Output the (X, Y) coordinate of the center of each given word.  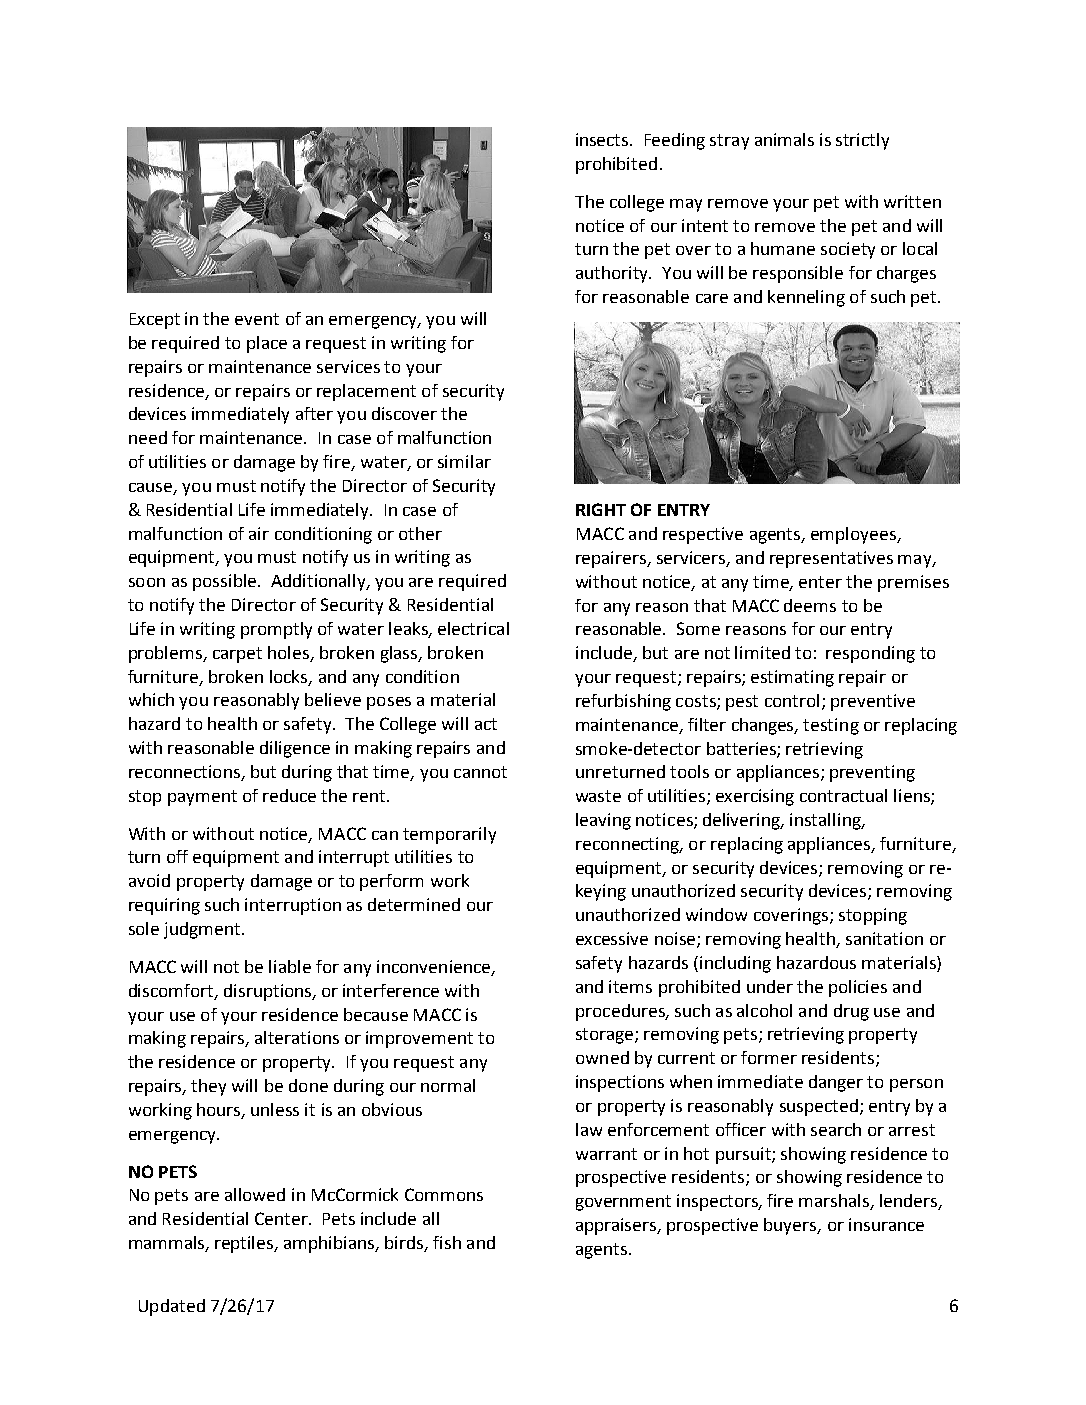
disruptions (269, 992)
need (148, 437)
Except (155, 321)
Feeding (675, 141)
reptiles (245, 1244)
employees (855, 535)
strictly (862, 141)
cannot (480, 772)
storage (606, 1036)
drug (851, 1012)
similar (464, 461)
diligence (295, 749)
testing (831, 726)
